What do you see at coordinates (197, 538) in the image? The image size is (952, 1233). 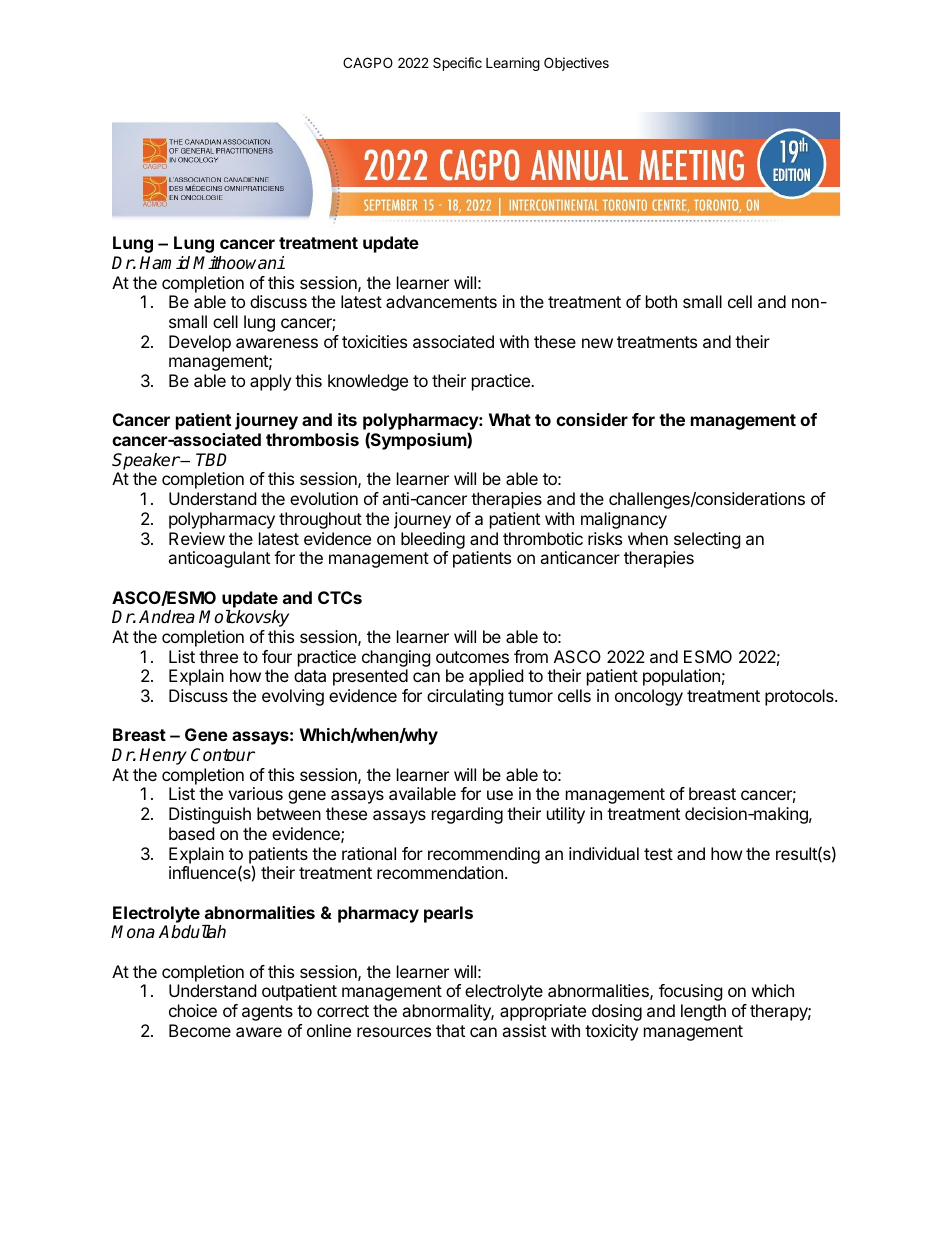 I see `Review` at bounding box center [197, 538].
